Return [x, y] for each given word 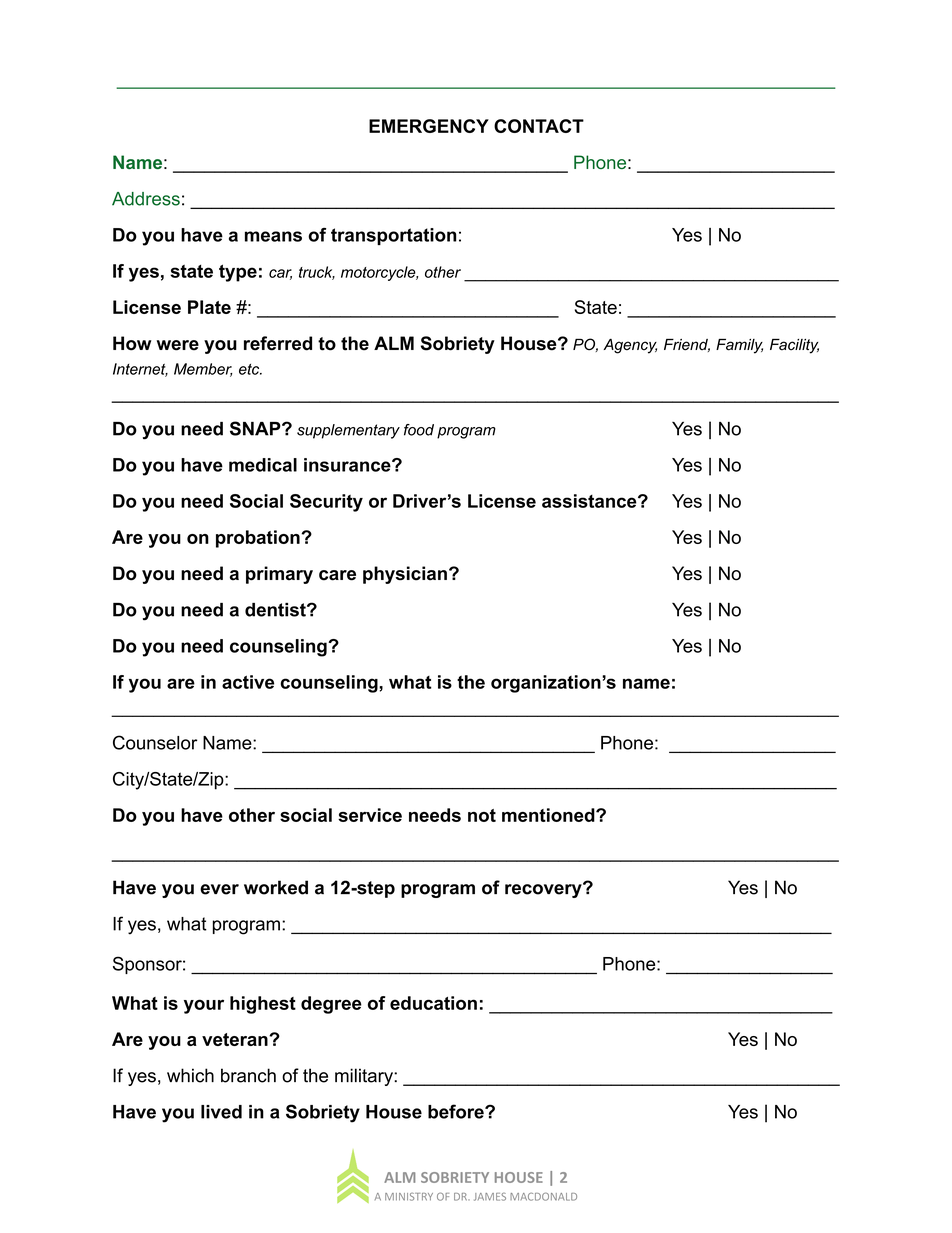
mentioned [548, 815]
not [482, 815]
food [419, 430]
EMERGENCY [429, 126]
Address [146, 199]
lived [221, 1112]
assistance [590, 501]
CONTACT [539, 126]
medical [263, 465]
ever [219, 889]
